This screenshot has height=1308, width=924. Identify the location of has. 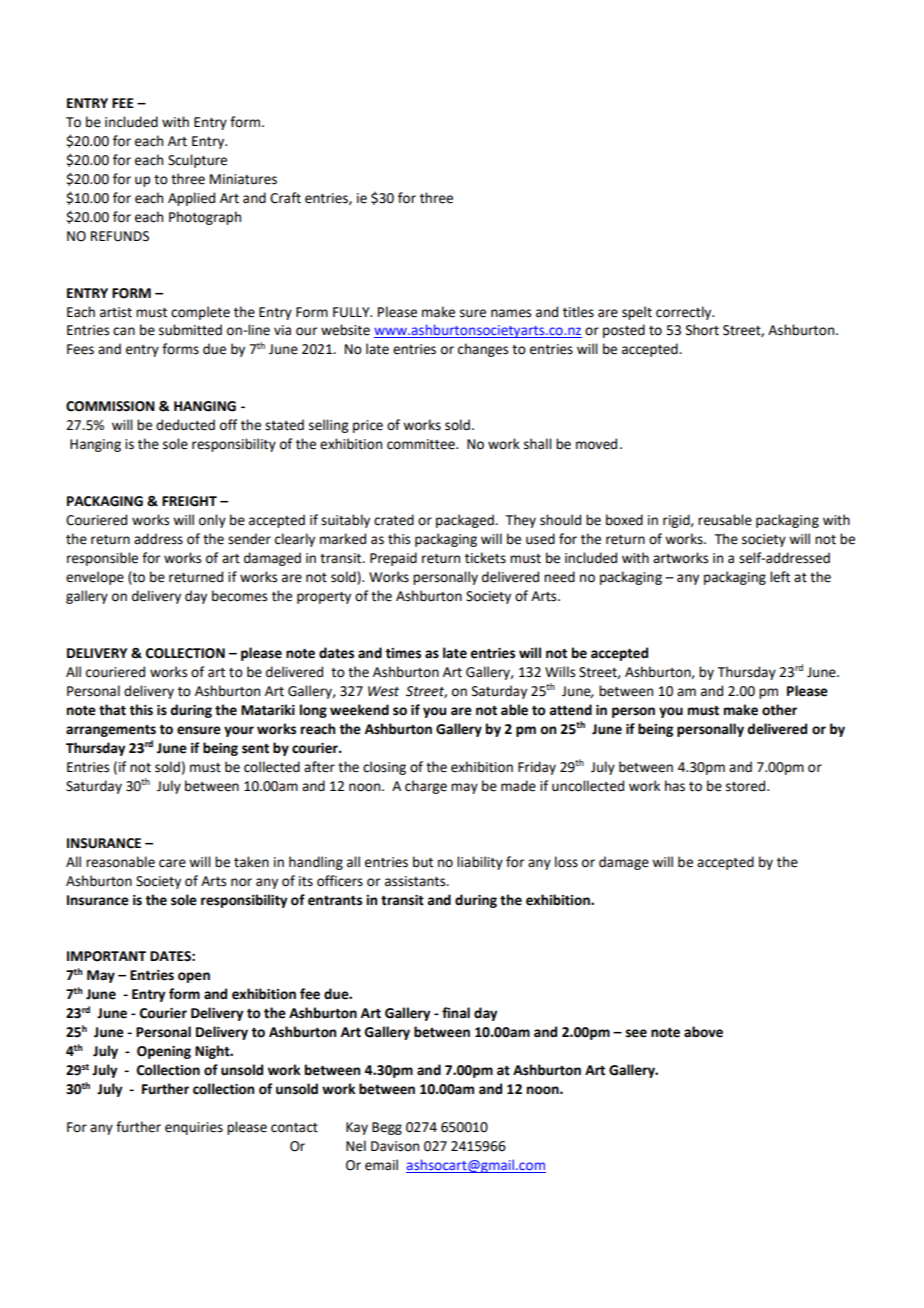
(675, 786).
